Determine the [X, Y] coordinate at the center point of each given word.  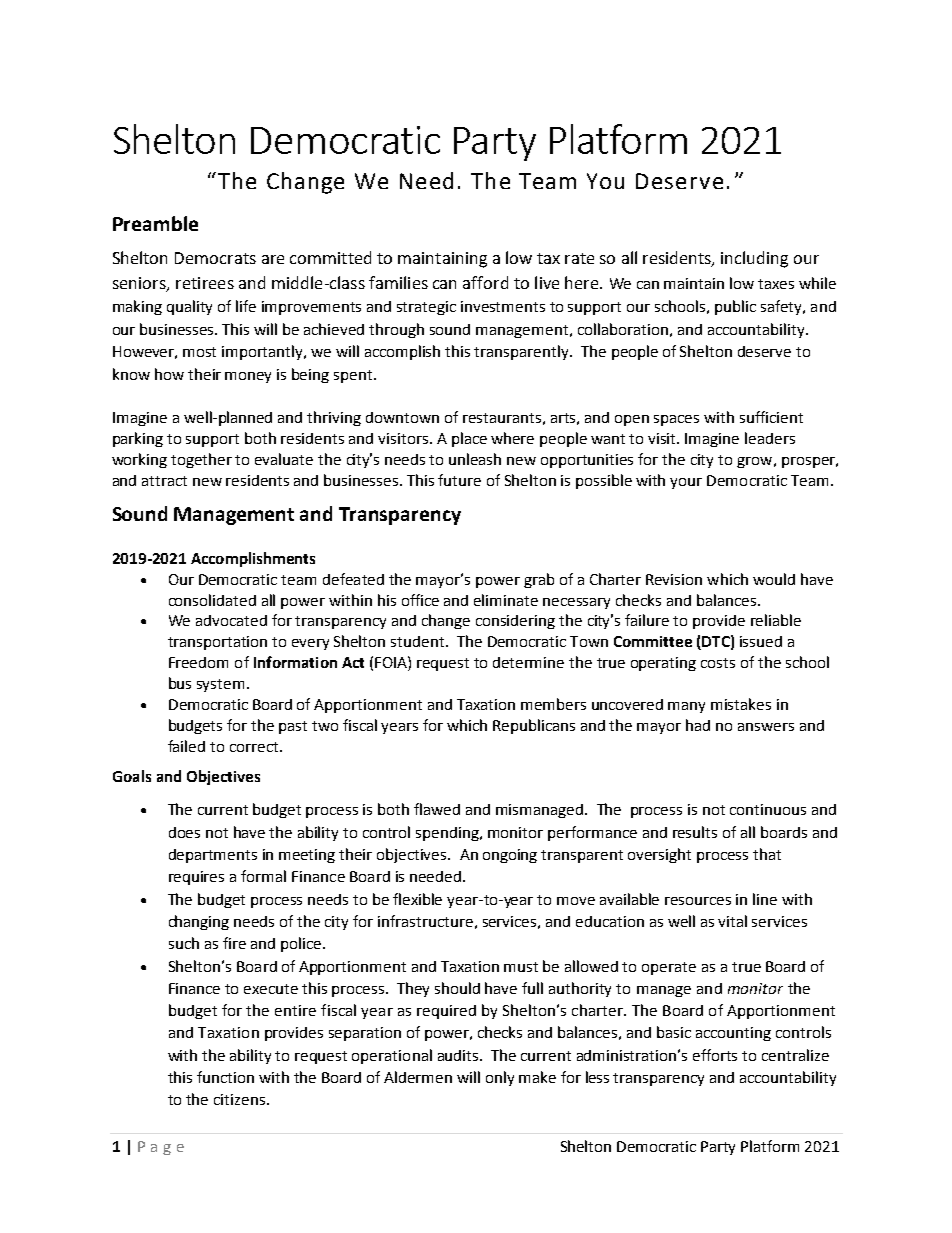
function [225, 1077]
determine [528, 662]
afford [485, 282]
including [754, 259]
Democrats [215, 258]
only [500, 1078]
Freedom [198, 662]
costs [718, 663]
